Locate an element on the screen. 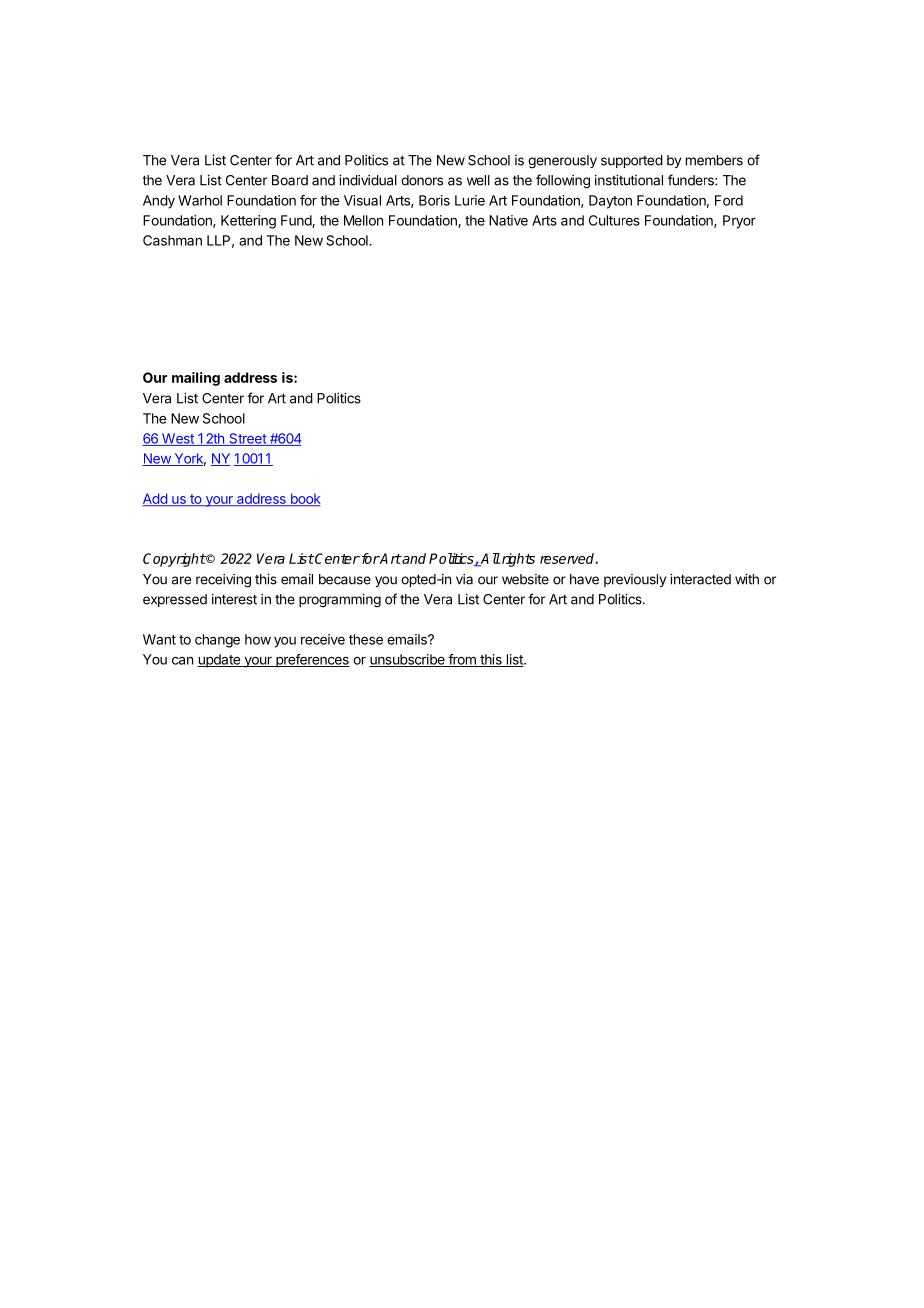  well is located at coordinates (478, 180).
